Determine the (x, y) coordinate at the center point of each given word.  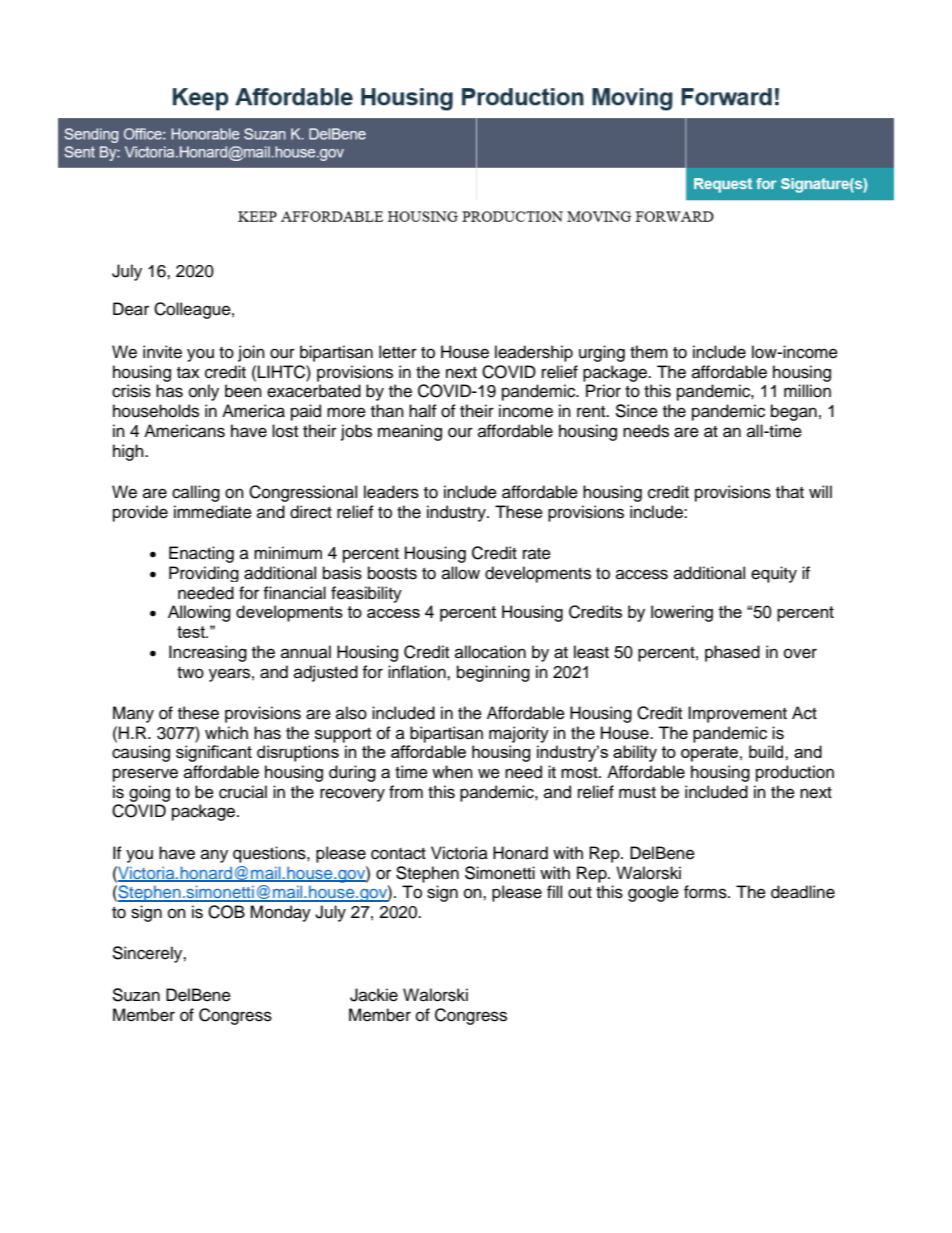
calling (196, 493)
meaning (410, 432)
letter (398, 352)
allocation (490, 652)
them (649, 352)
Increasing (208, 653)
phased (732, 653)
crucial (243, 792)
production (795, 773)
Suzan (136, 995)
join (251, 353)
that (790, 492)
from (406, 792)
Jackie (374, 995)
